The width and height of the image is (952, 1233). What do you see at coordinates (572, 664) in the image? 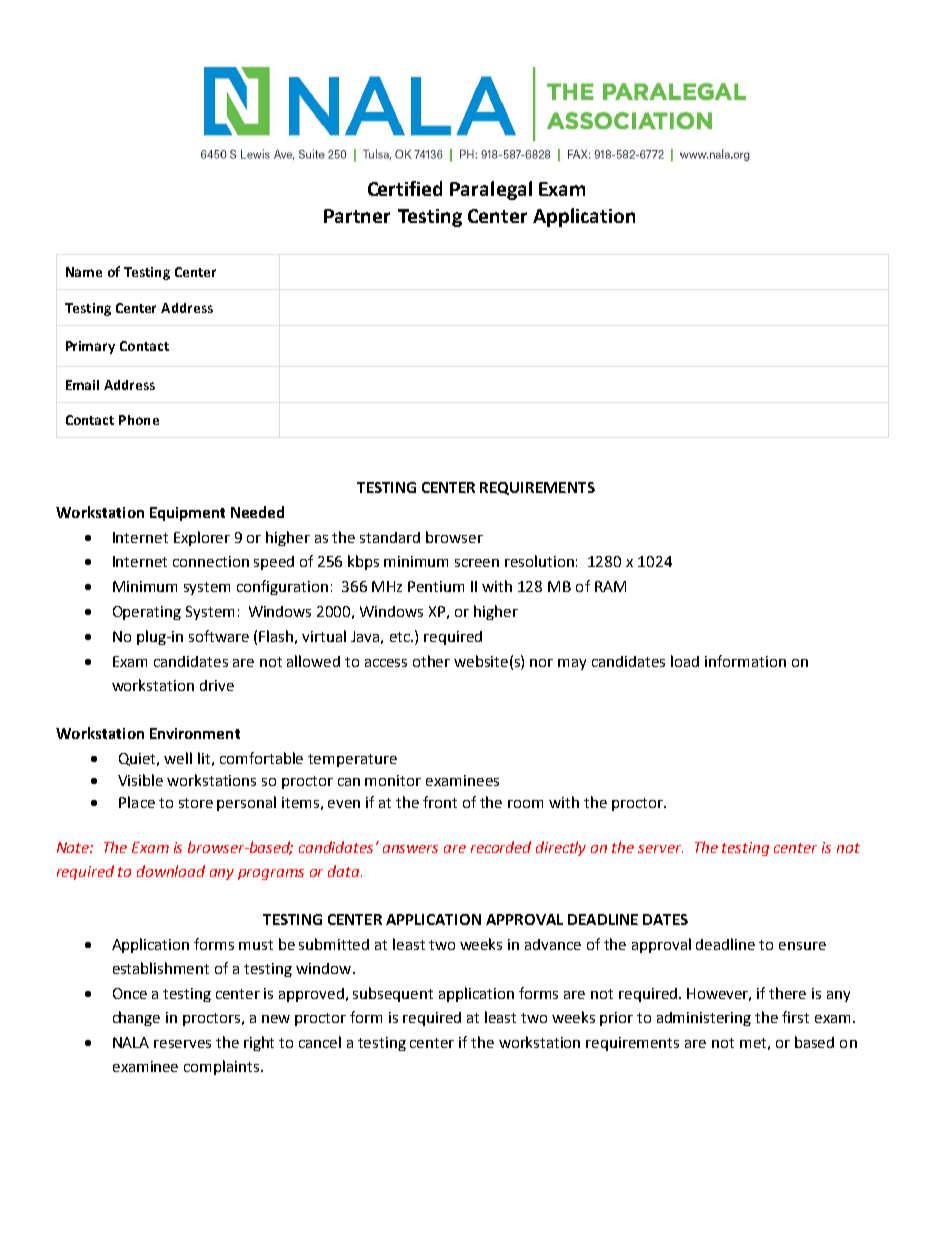
I see `may` at bounding box center [572, 664].
